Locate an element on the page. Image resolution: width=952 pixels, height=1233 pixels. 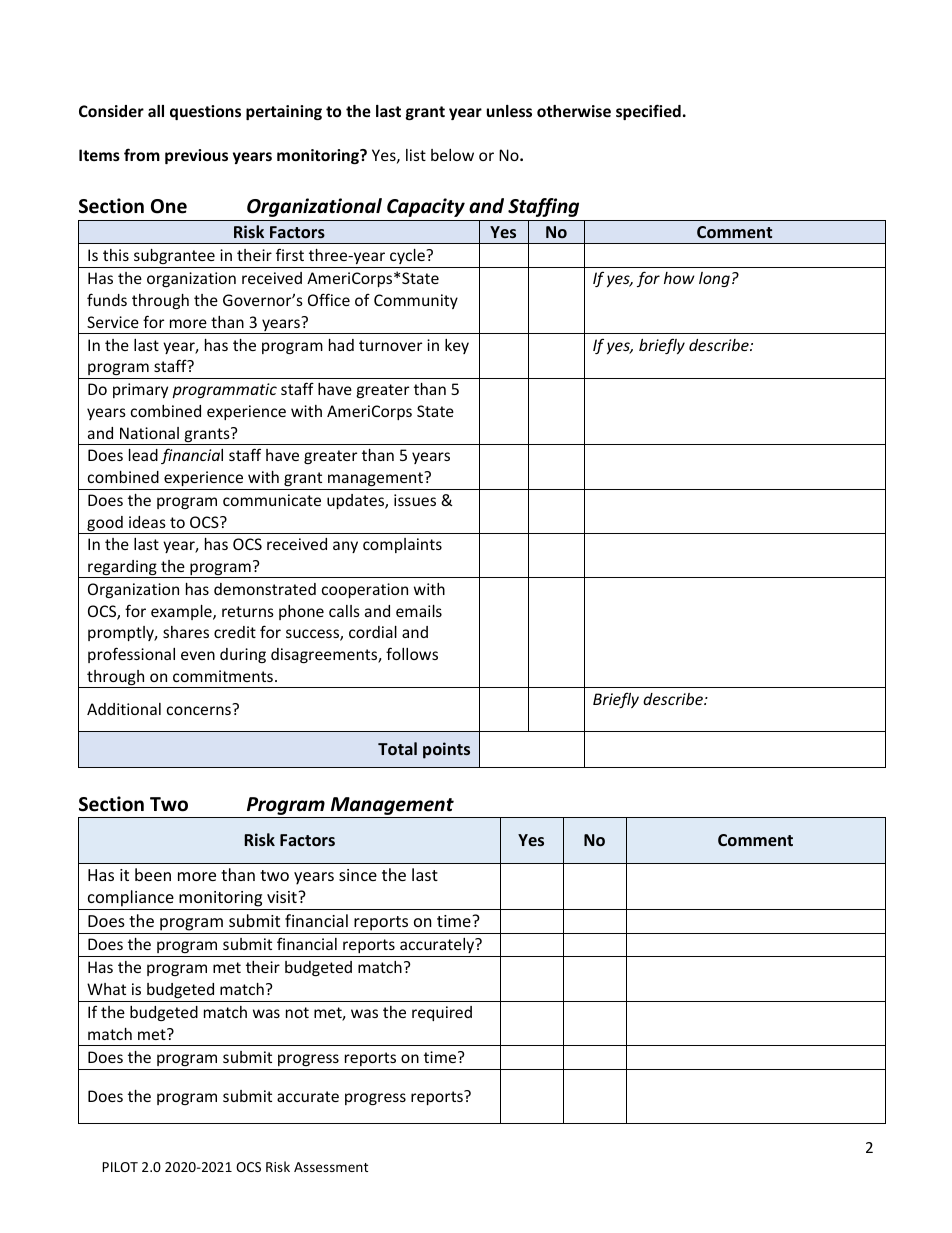
follows is located at coordinates (412, 653).
